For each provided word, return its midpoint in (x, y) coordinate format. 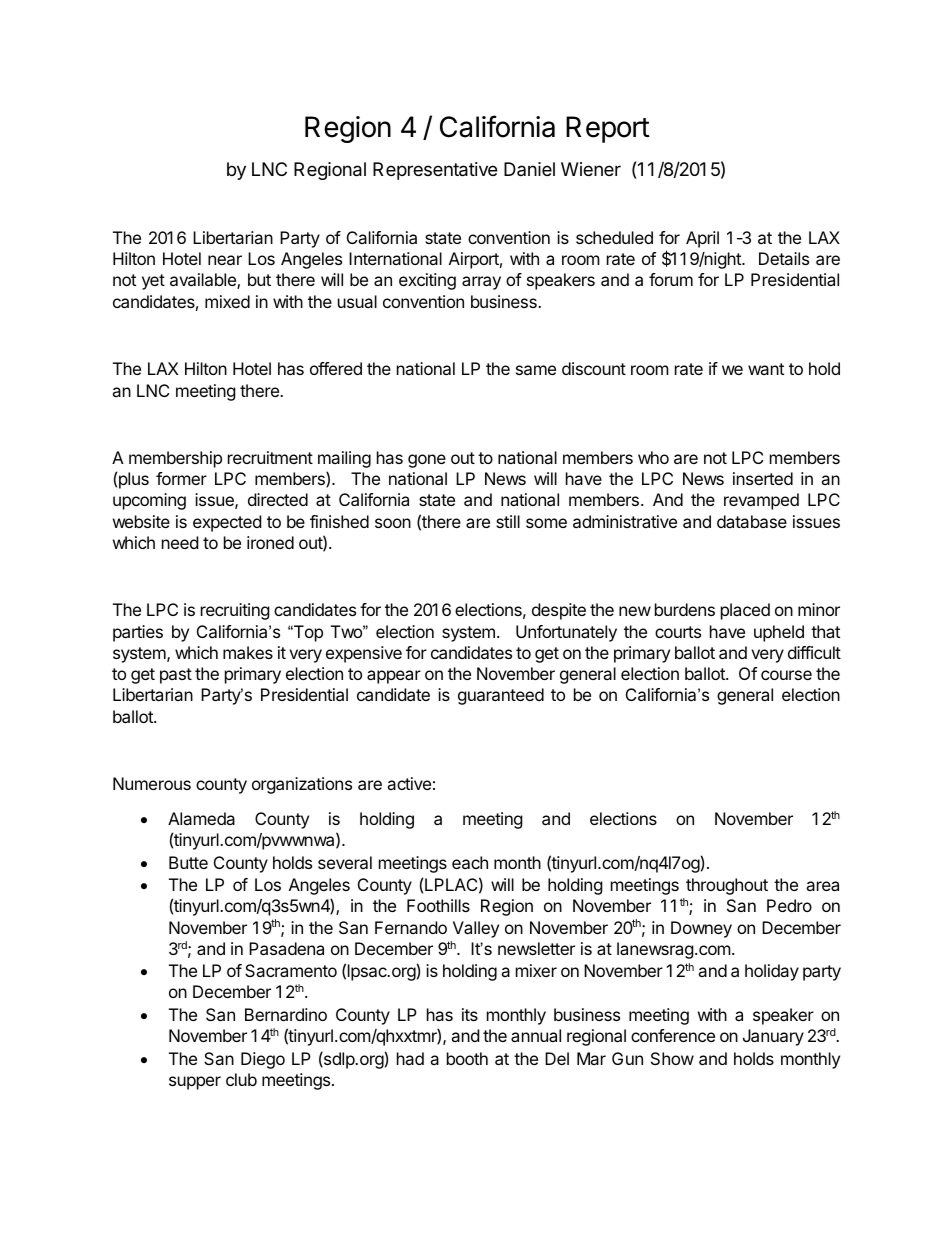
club (241, 1079)
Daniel (529, 169)
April (702, 239)
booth (467, 1058)
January (773, 1037)
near (225, 260)
